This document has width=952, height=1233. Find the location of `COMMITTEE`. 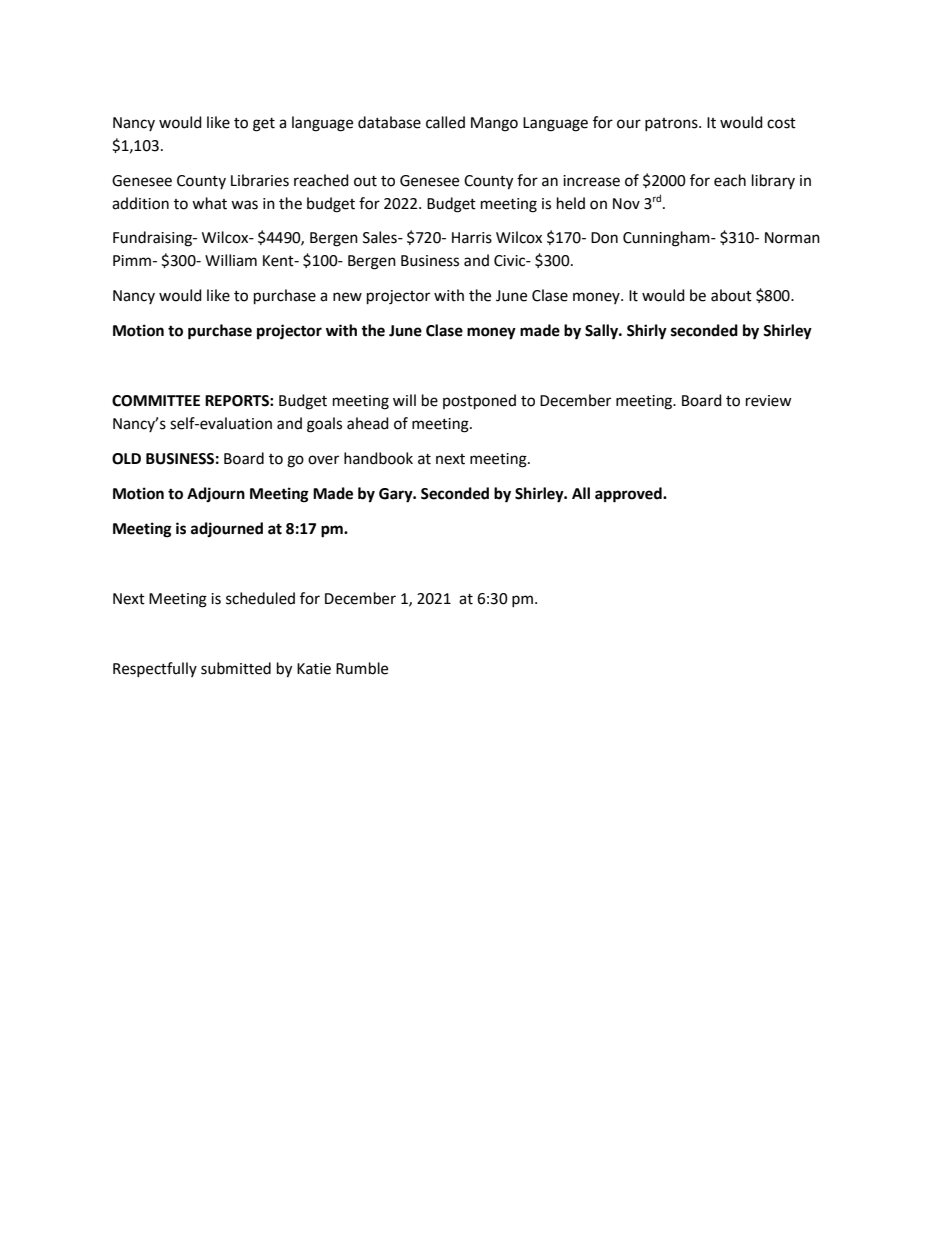

COMMITTEE is located at coordinates (156, 401).
